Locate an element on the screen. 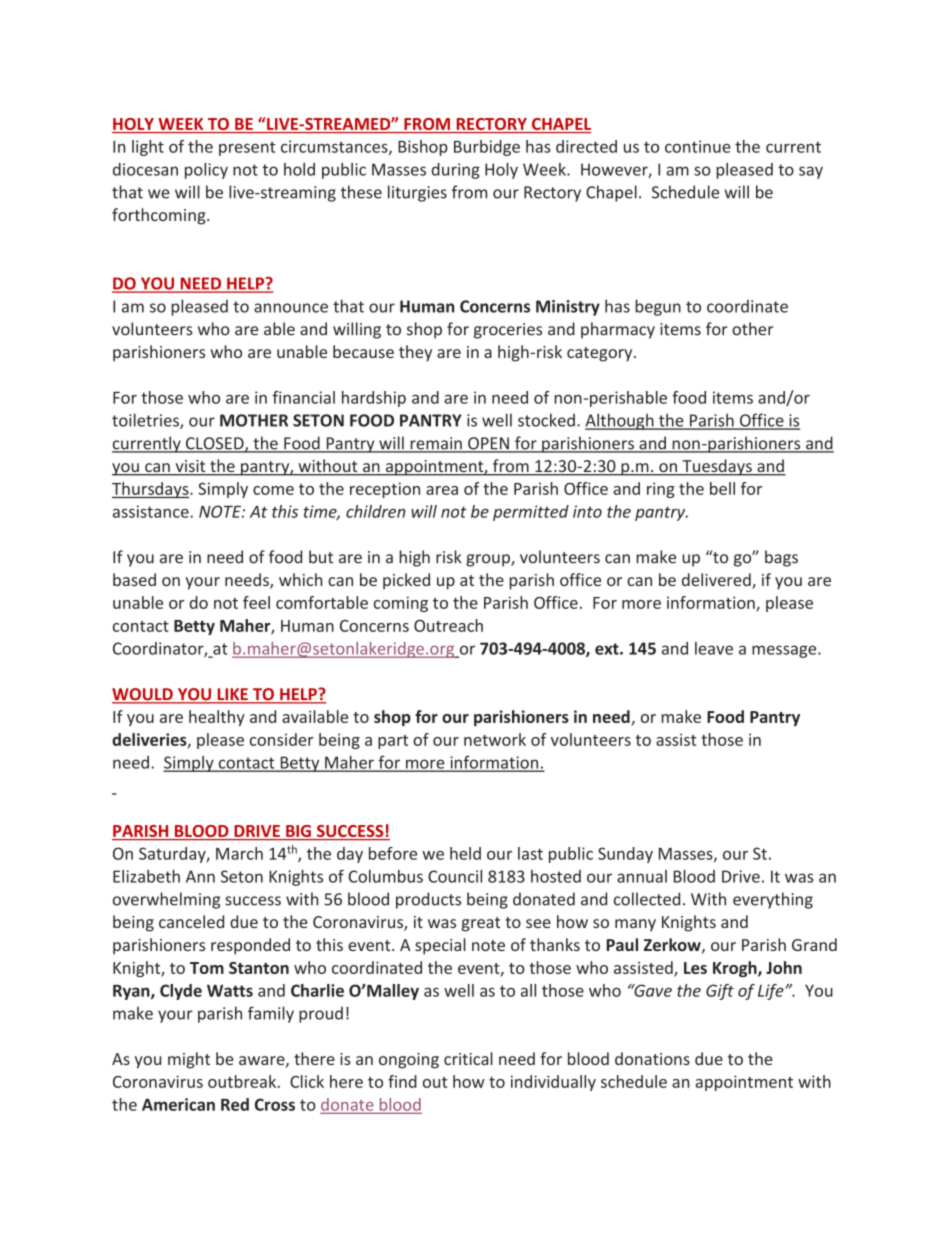 The image size is (952, 1233). continue is located at coordinates (698, 146).
